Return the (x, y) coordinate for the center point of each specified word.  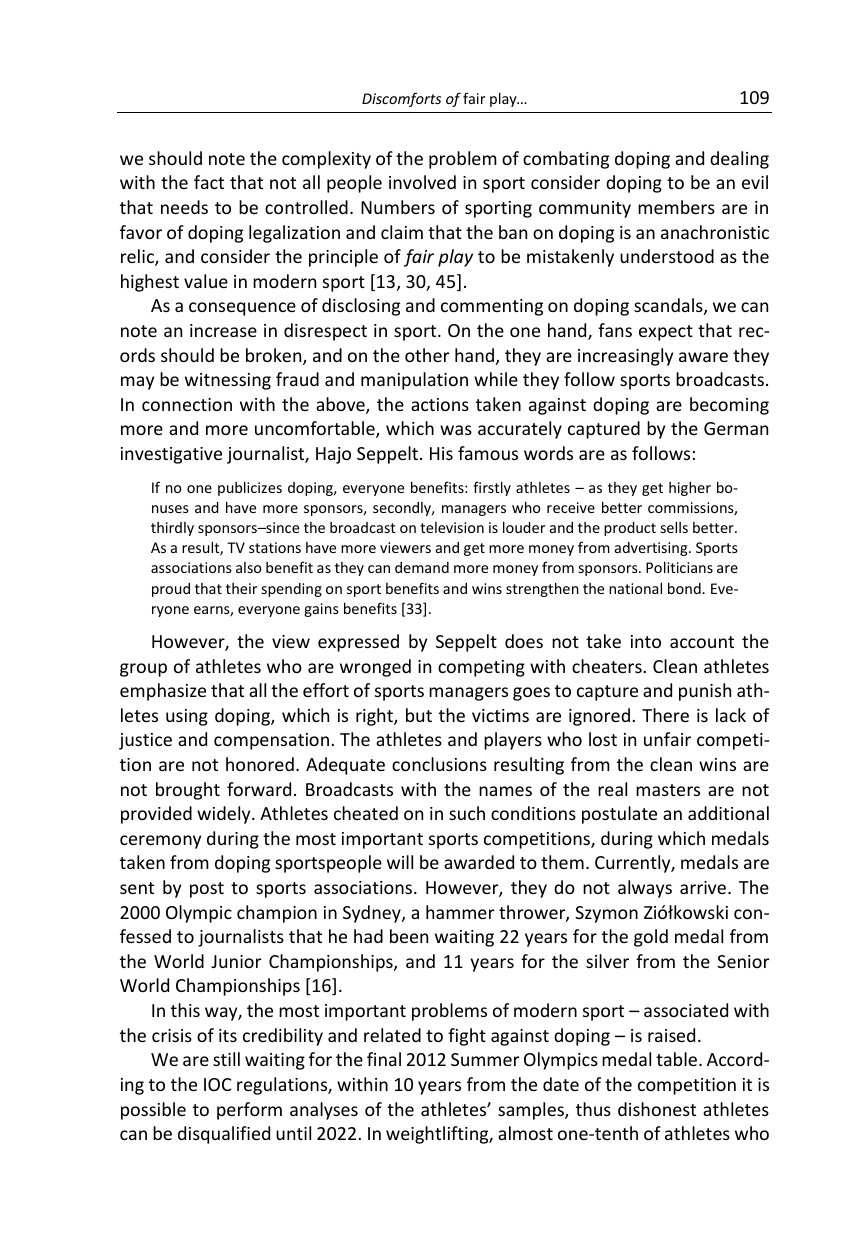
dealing (739, 160)
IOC (218, 1084)
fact (209, 182)
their (241, 588)
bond (685, 588)
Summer (485, 1059)
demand (422, 567)
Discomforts (401, 99)
